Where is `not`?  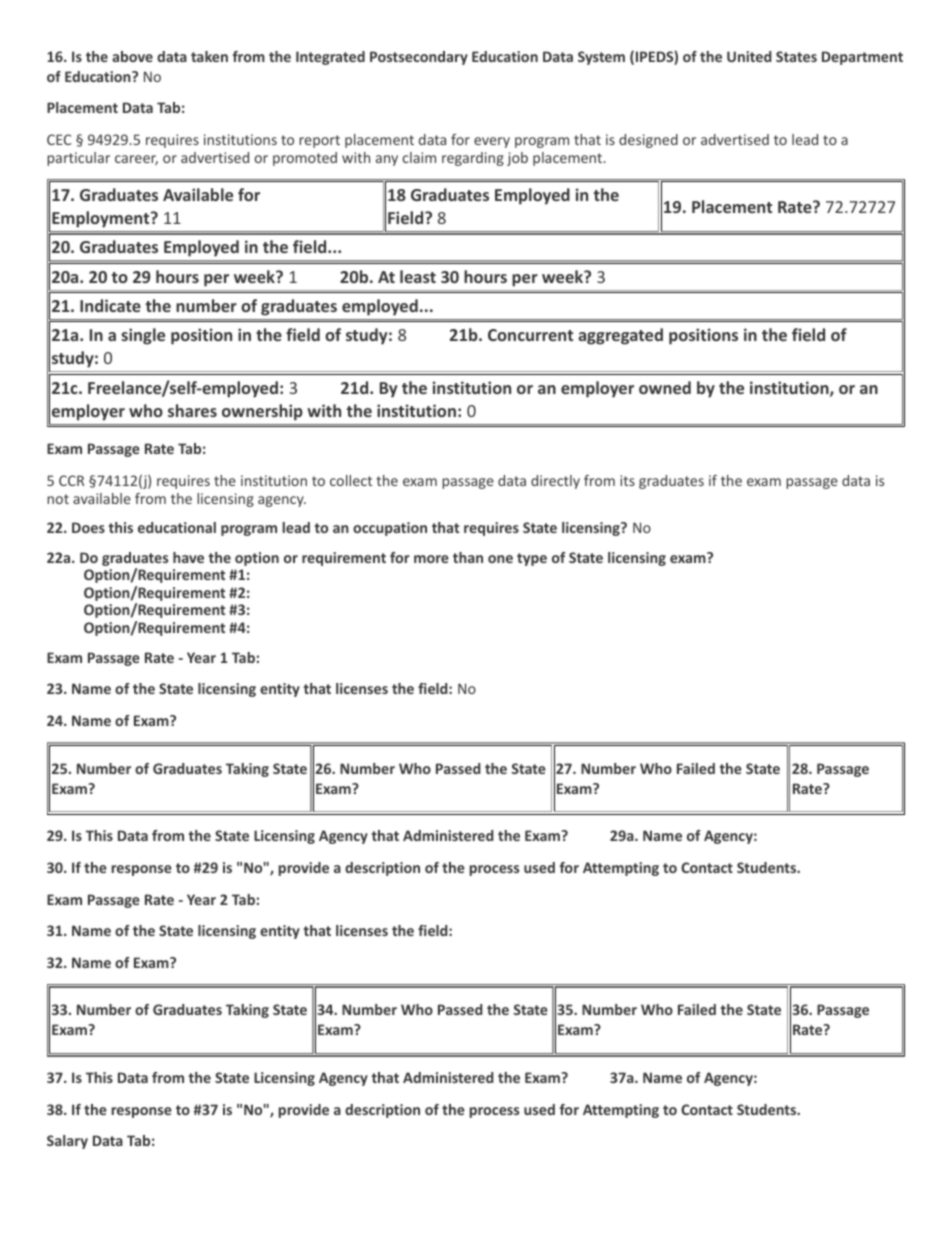 not is located at coordinates (58, 499).
